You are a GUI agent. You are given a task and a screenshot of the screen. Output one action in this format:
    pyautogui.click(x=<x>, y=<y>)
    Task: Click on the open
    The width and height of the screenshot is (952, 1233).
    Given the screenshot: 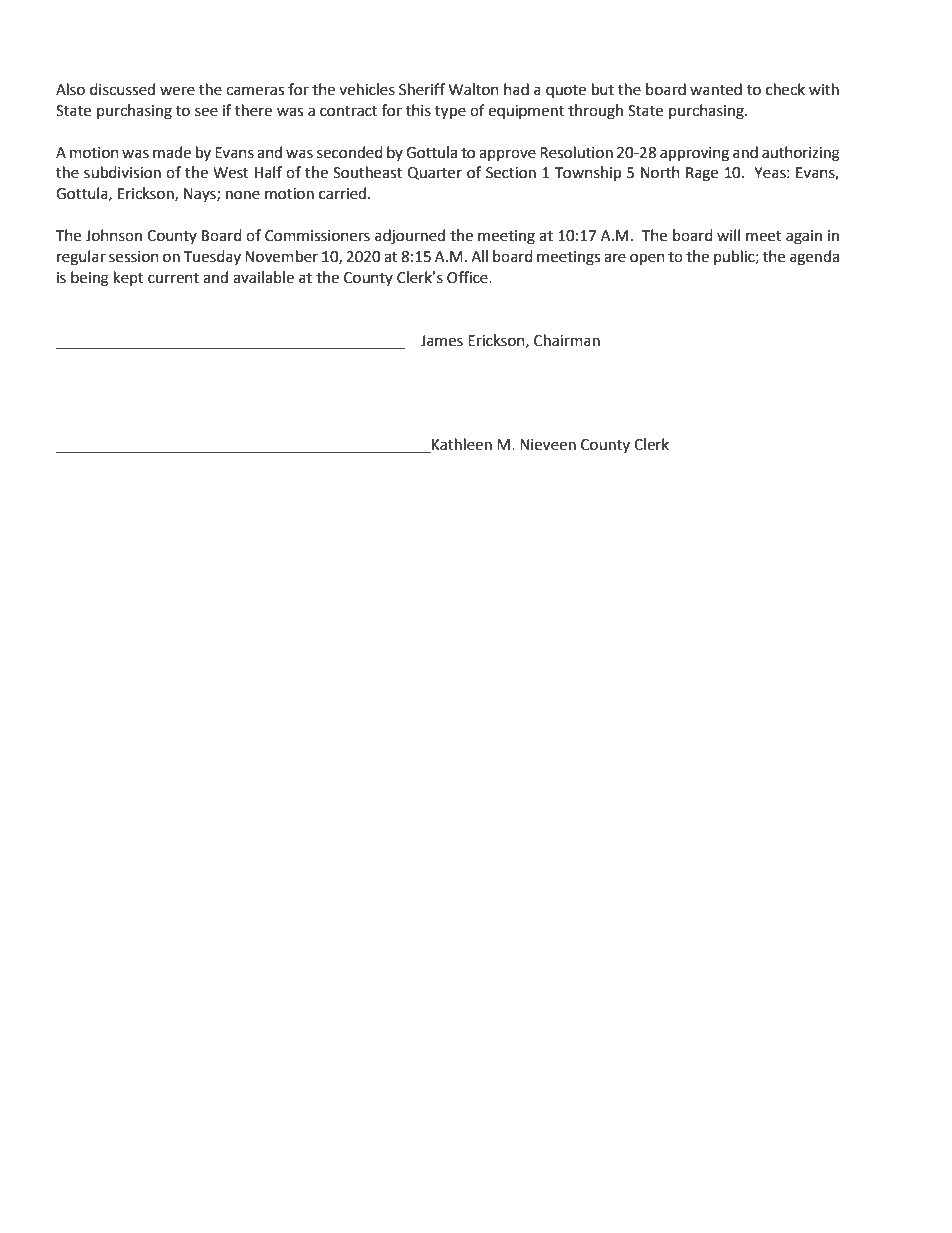 What is the action you would take?
    pyautogui.click(x=647, y=259)
